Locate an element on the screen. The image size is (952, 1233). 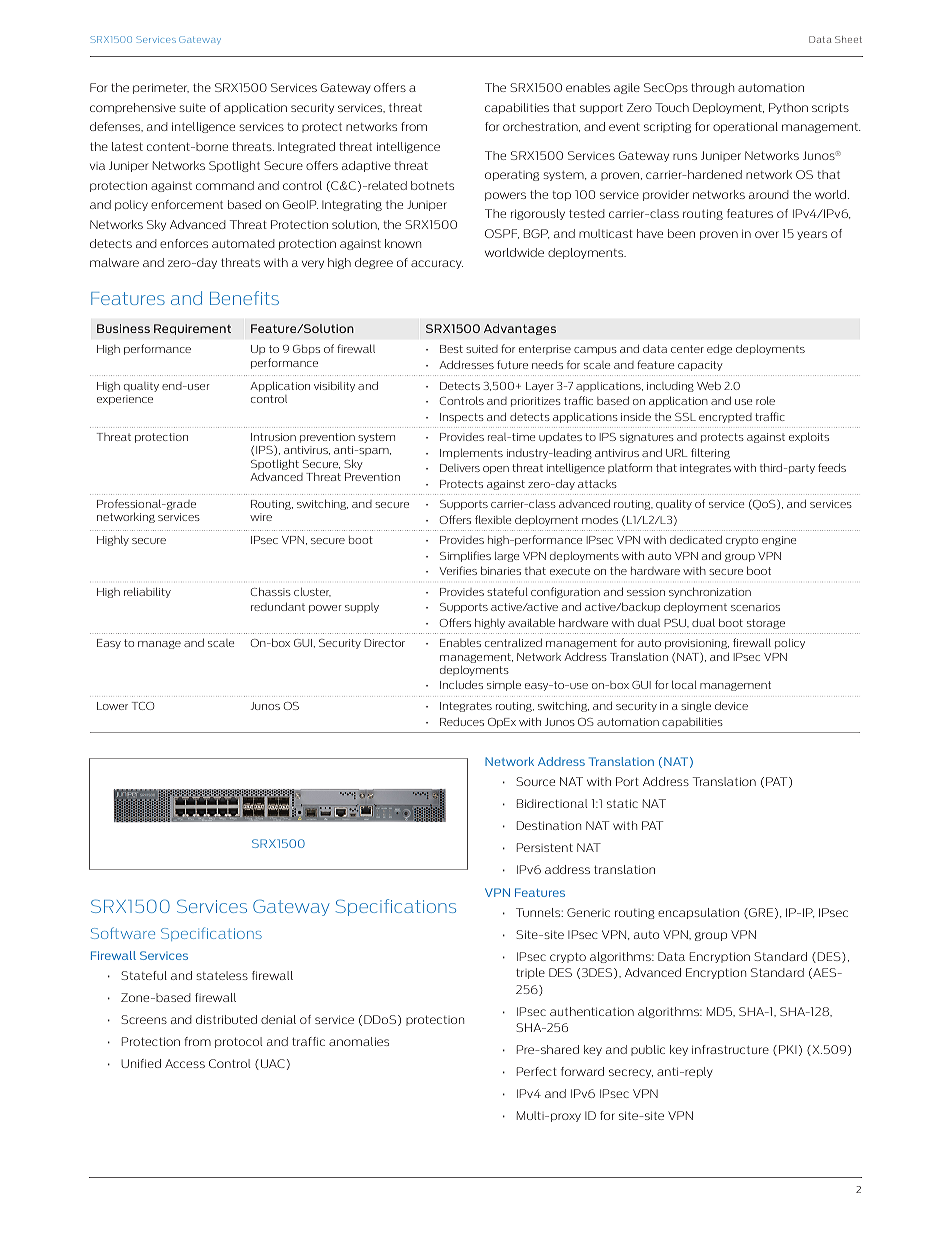
through is located at coordinates (712, 88).
